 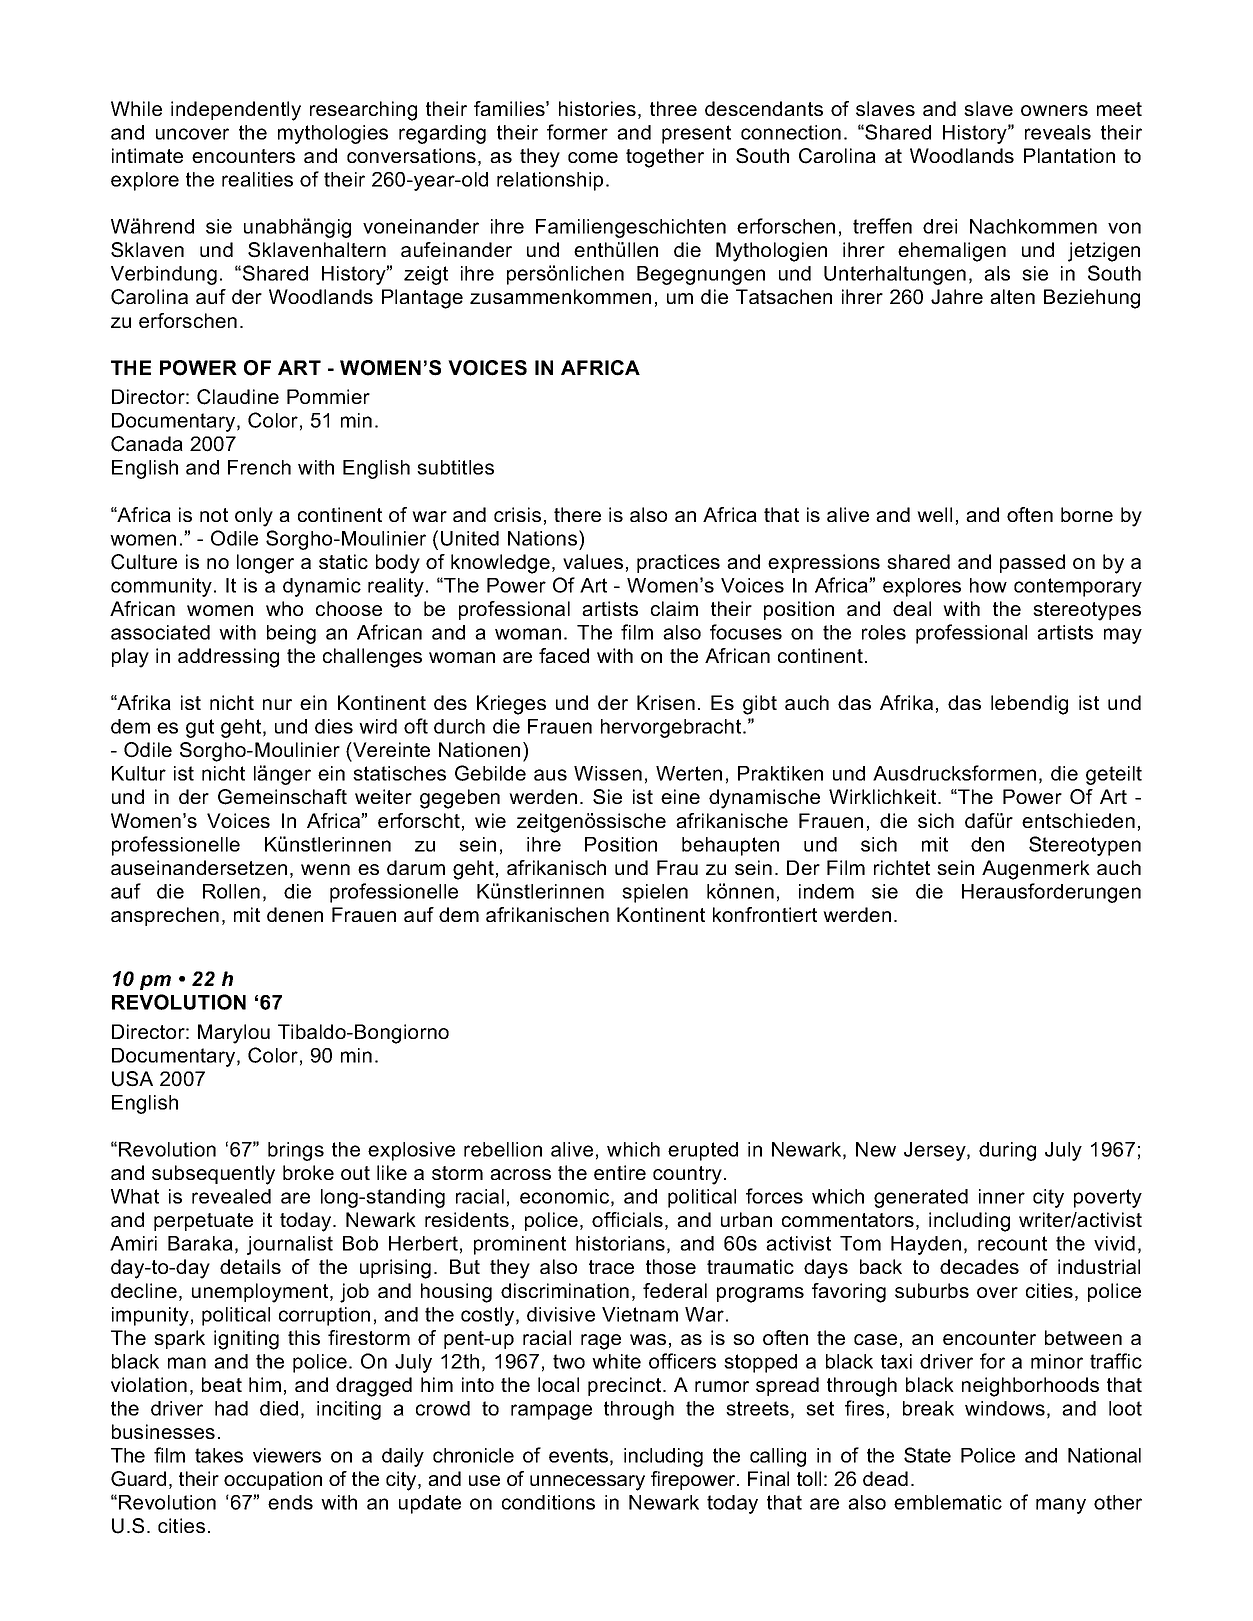 What do you see at coordinates (1058, 132) in the screenshot?
I see `reveals` at bounding box center [1058, 132].
